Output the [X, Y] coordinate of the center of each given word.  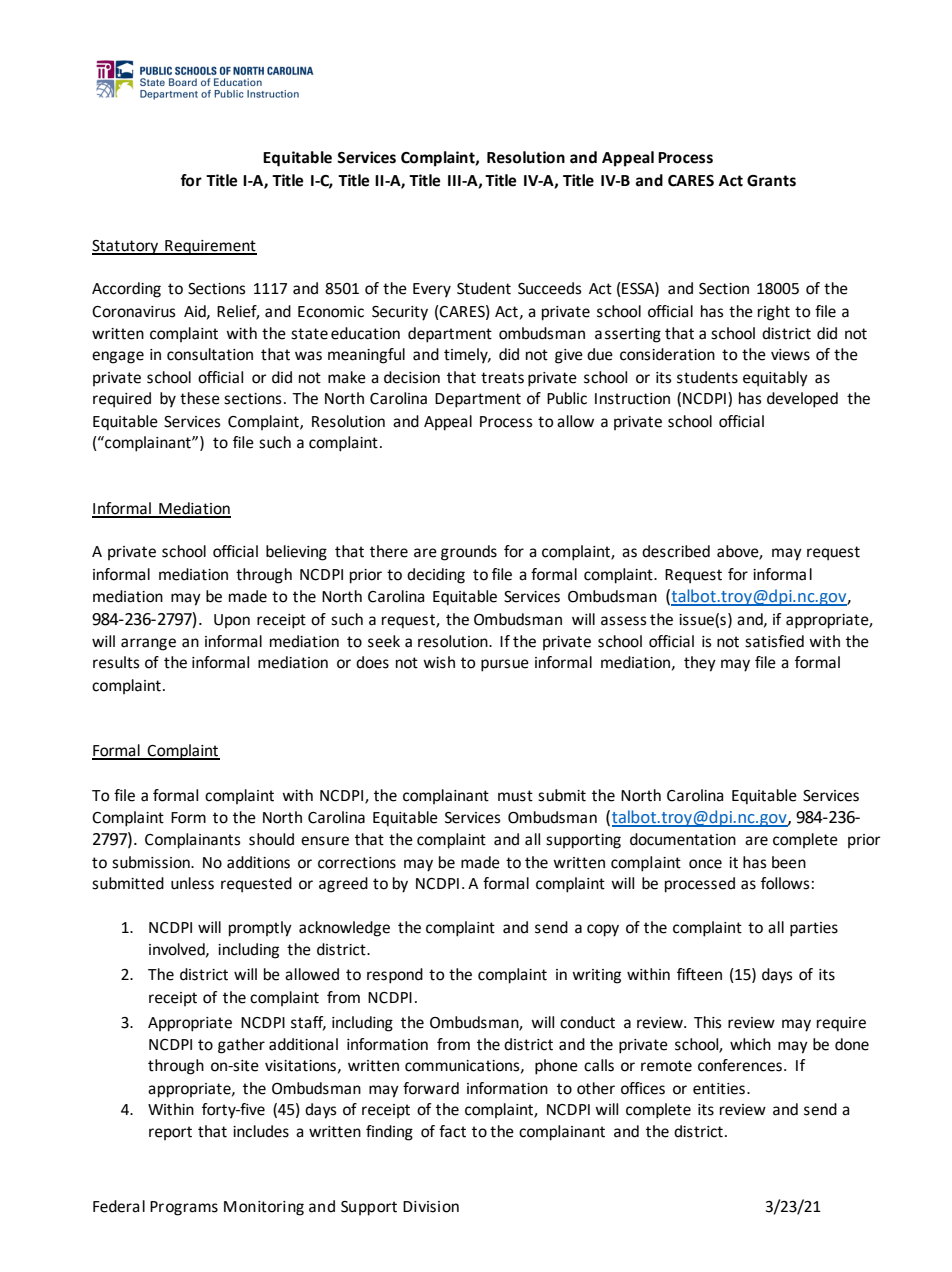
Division [431, 1207]
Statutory [126, 247]
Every [432, 290]
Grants [771, 181]
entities [719, 1089]
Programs [184, 1208]
